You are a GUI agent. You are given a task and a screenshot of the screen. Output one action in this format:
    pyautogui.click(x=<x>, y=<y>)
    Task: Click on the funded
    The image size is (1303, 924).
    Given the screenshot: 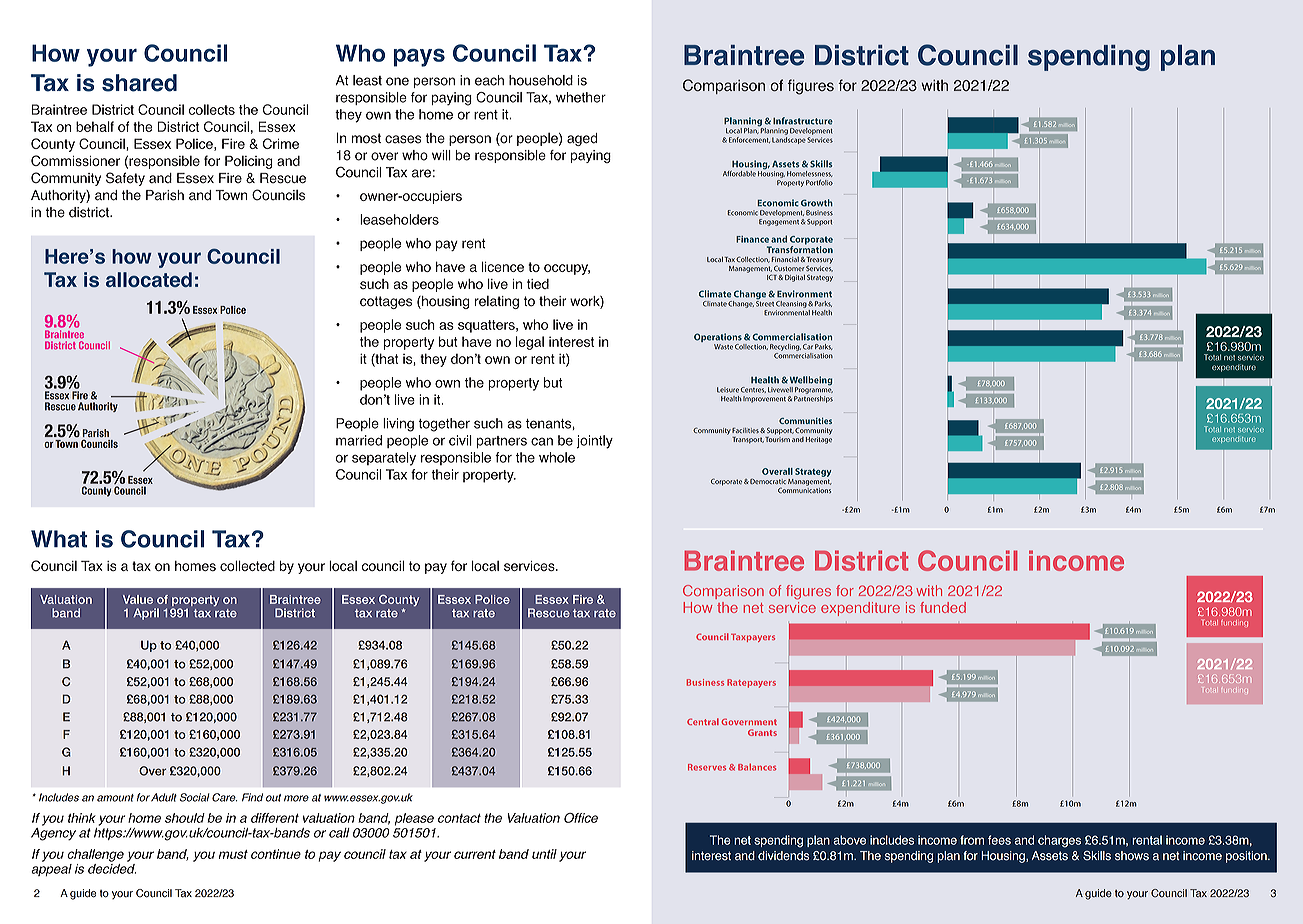 What is the action you would take?
    pyautogui.click(x=943, y=607)
